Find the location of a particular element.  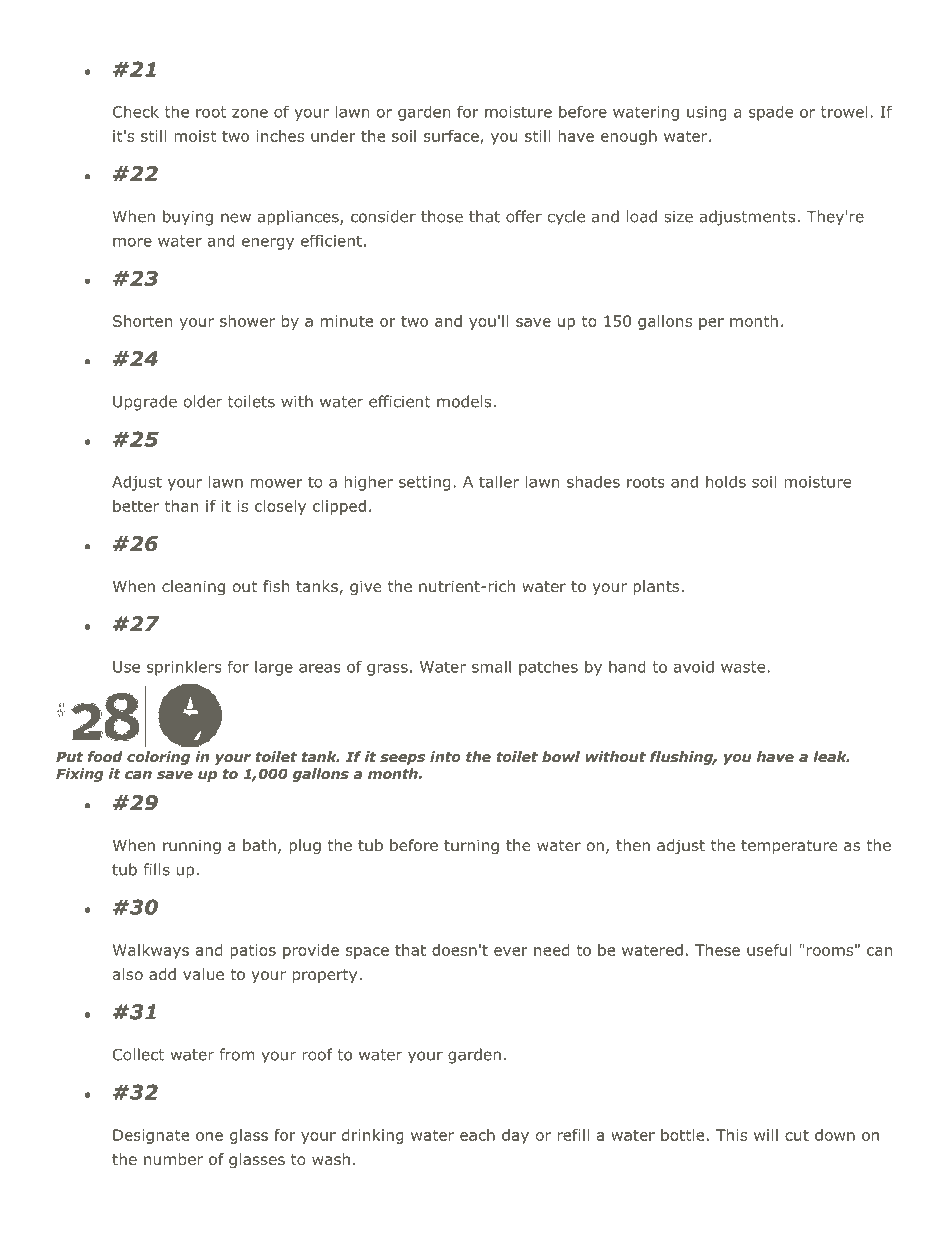

into is located at coordinates (445, 756).
